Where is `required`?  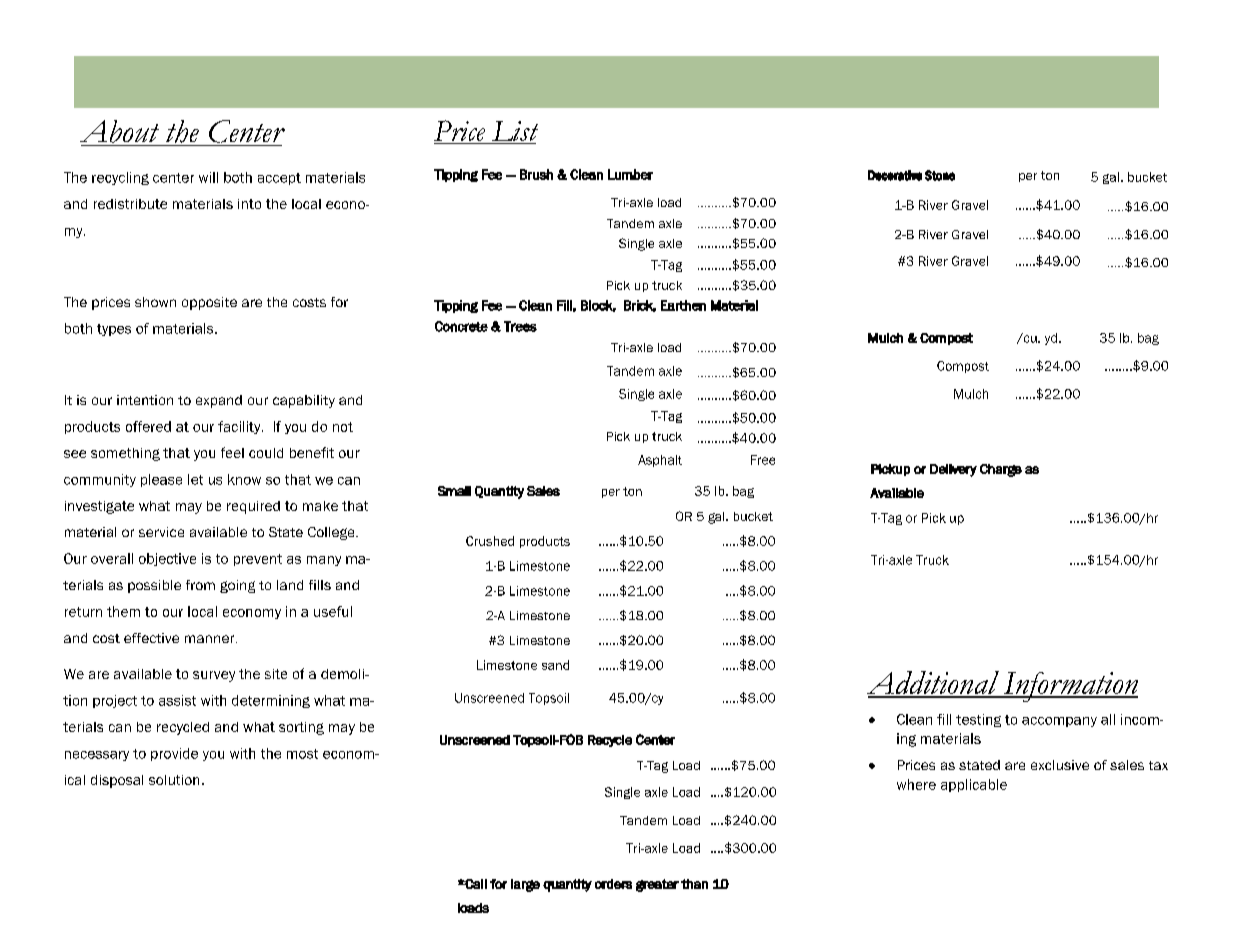
required is located at coordinates (253, 507).
